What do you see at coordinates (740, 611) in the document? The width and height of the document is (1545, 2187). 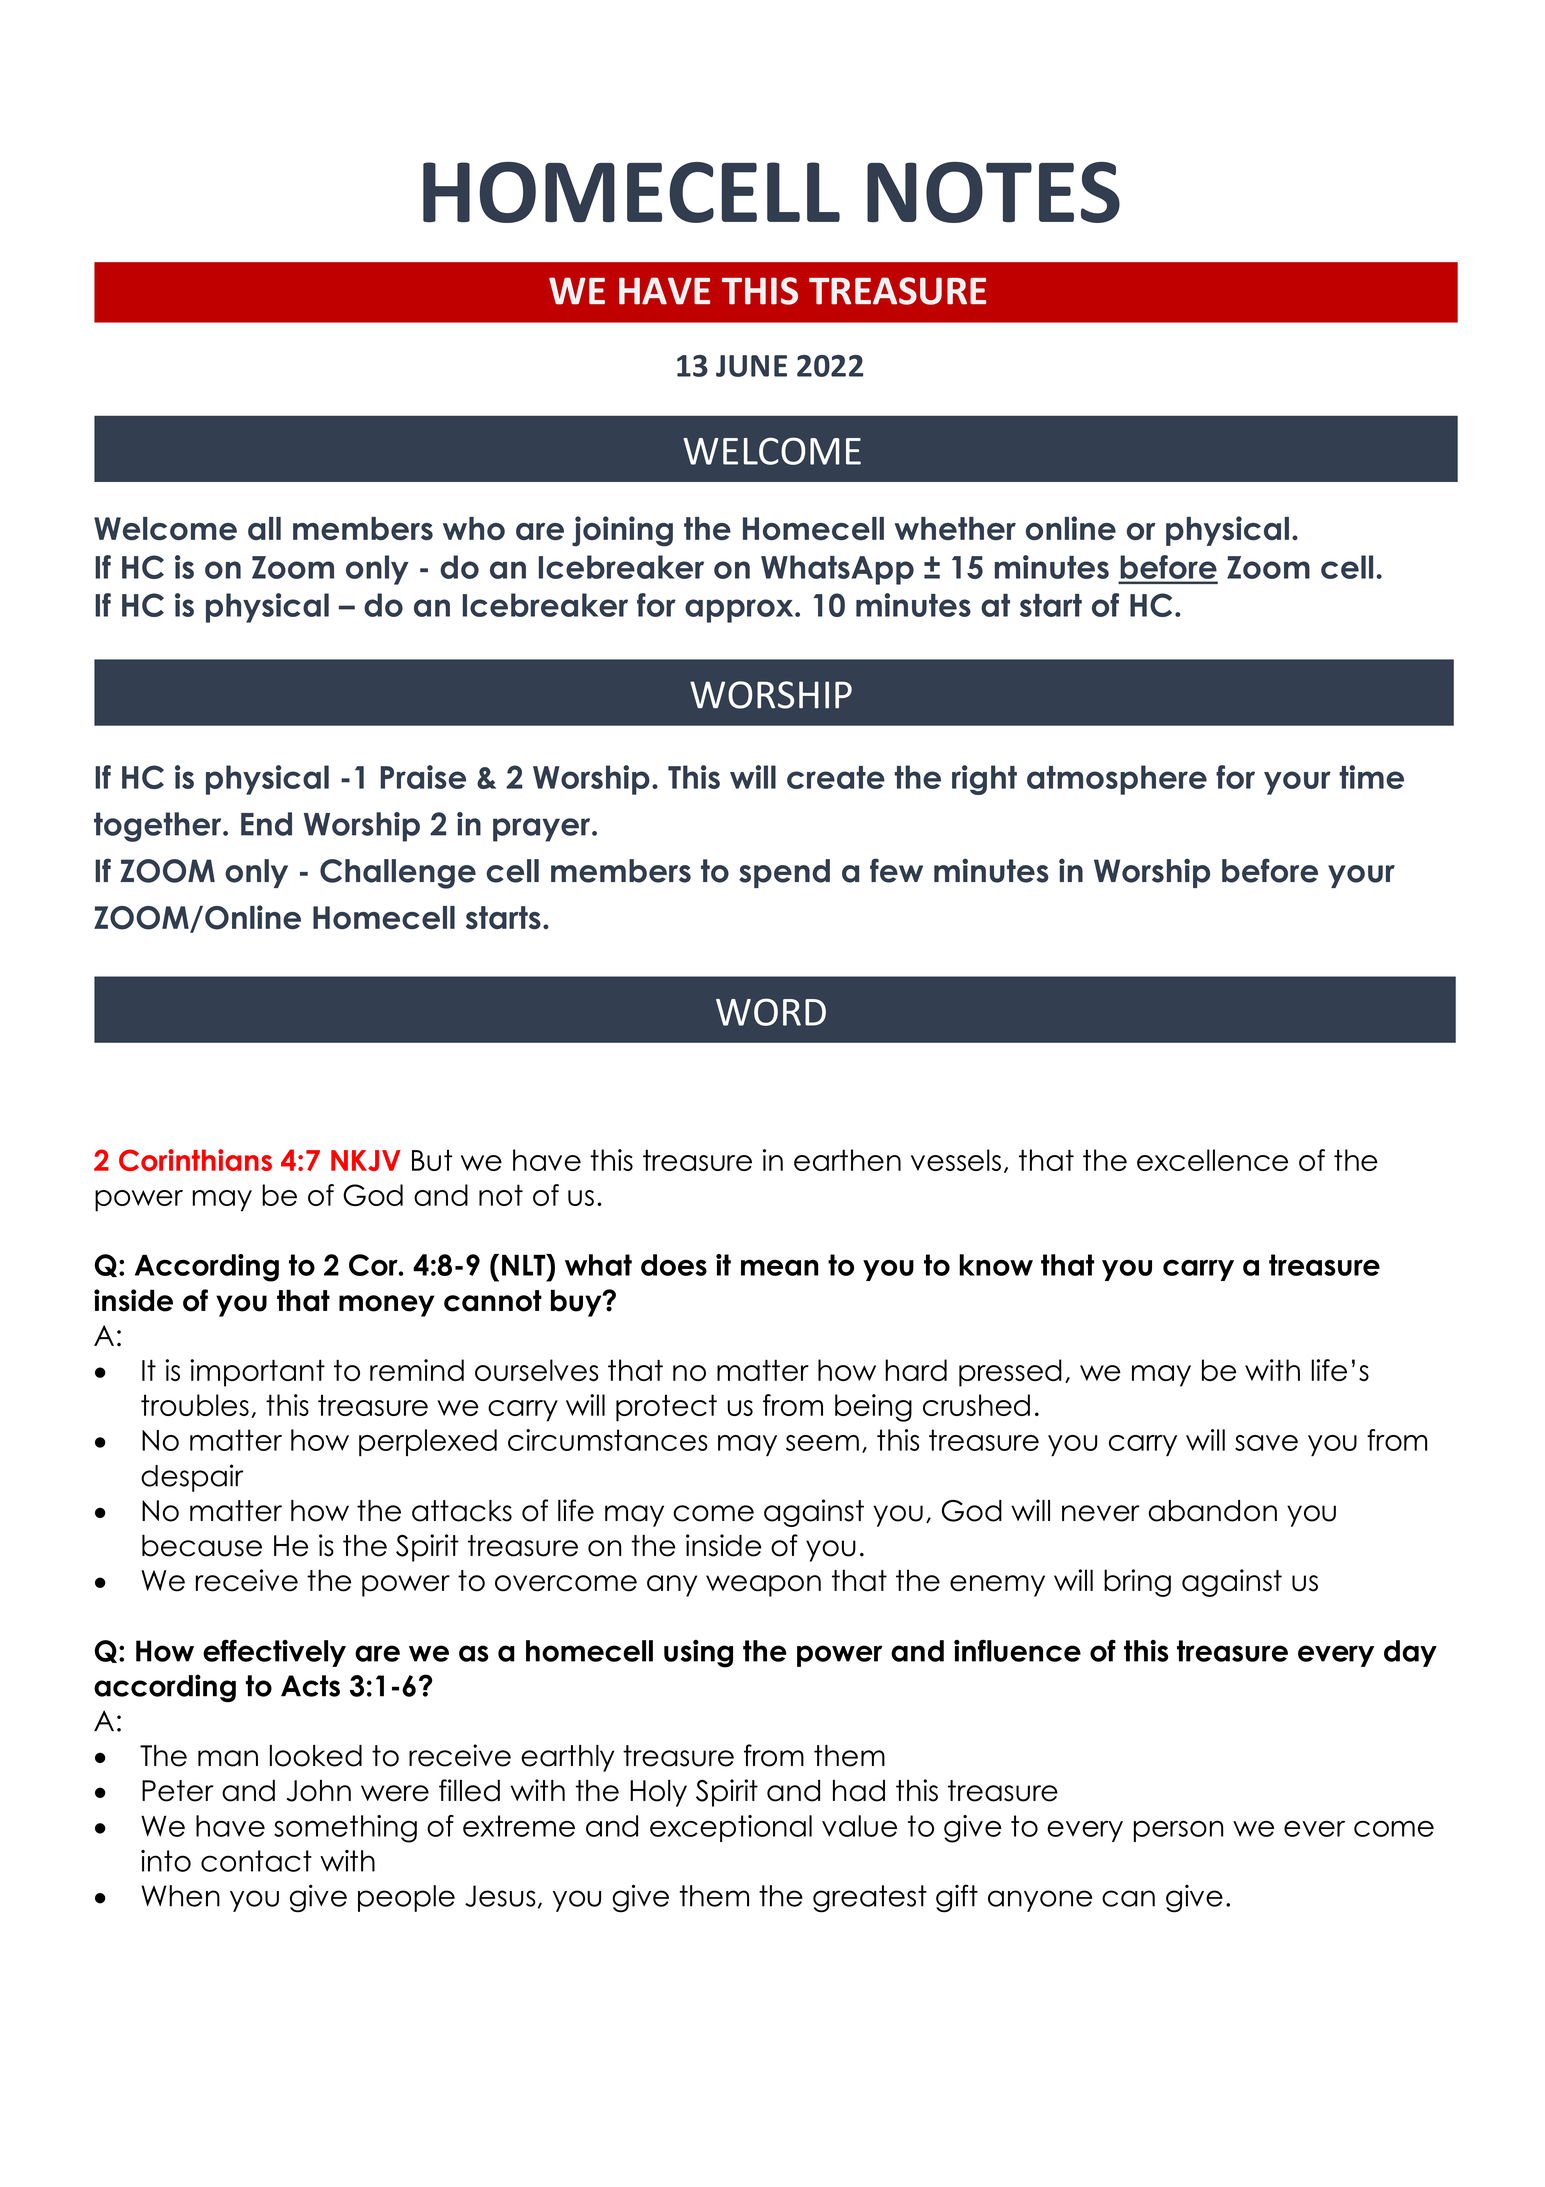 I see `approx` at bounding box center [740, 611].
